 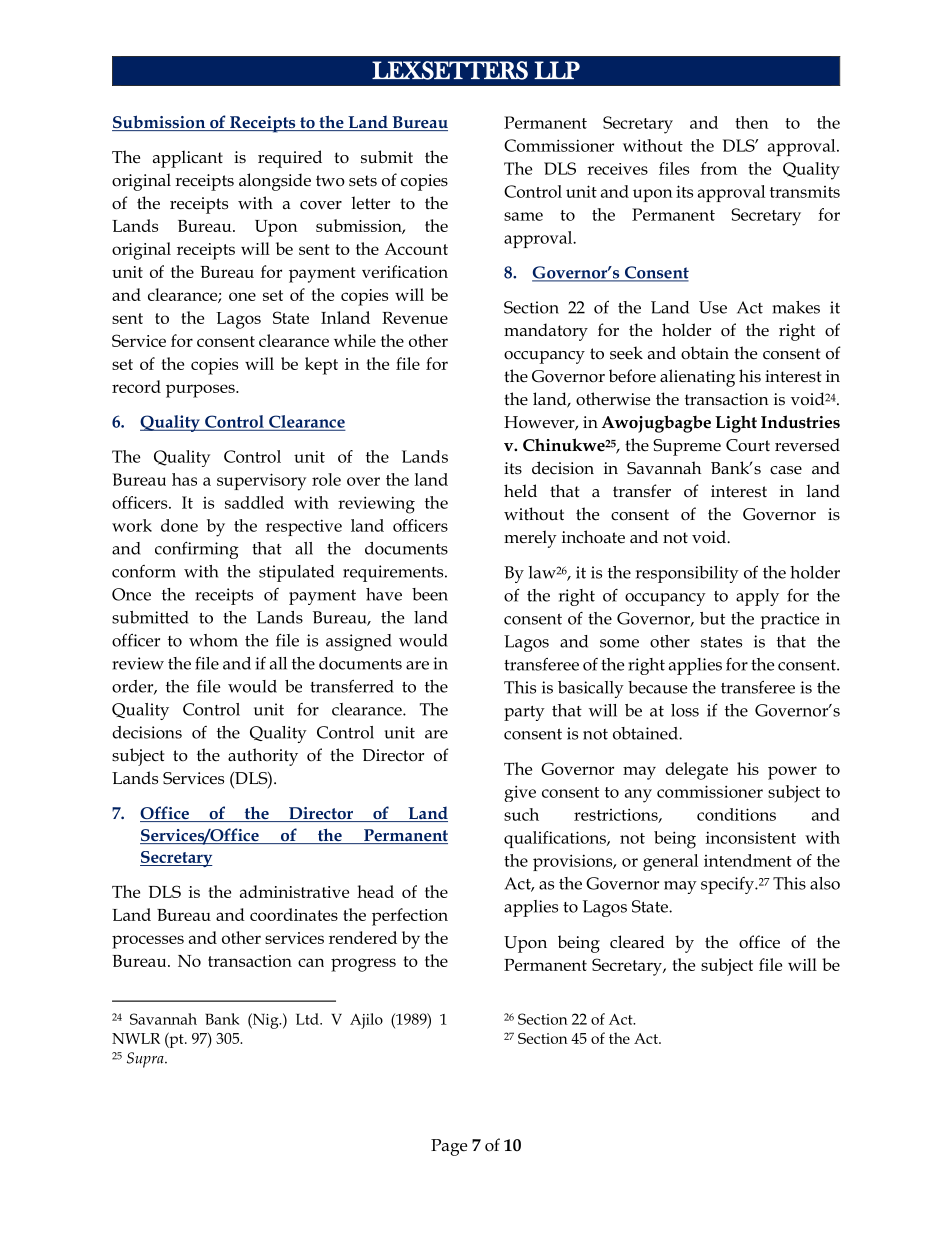 What do you see at coordinates (697, 378) in the document?
I see `alienating` at bounding box center [697, 378].
